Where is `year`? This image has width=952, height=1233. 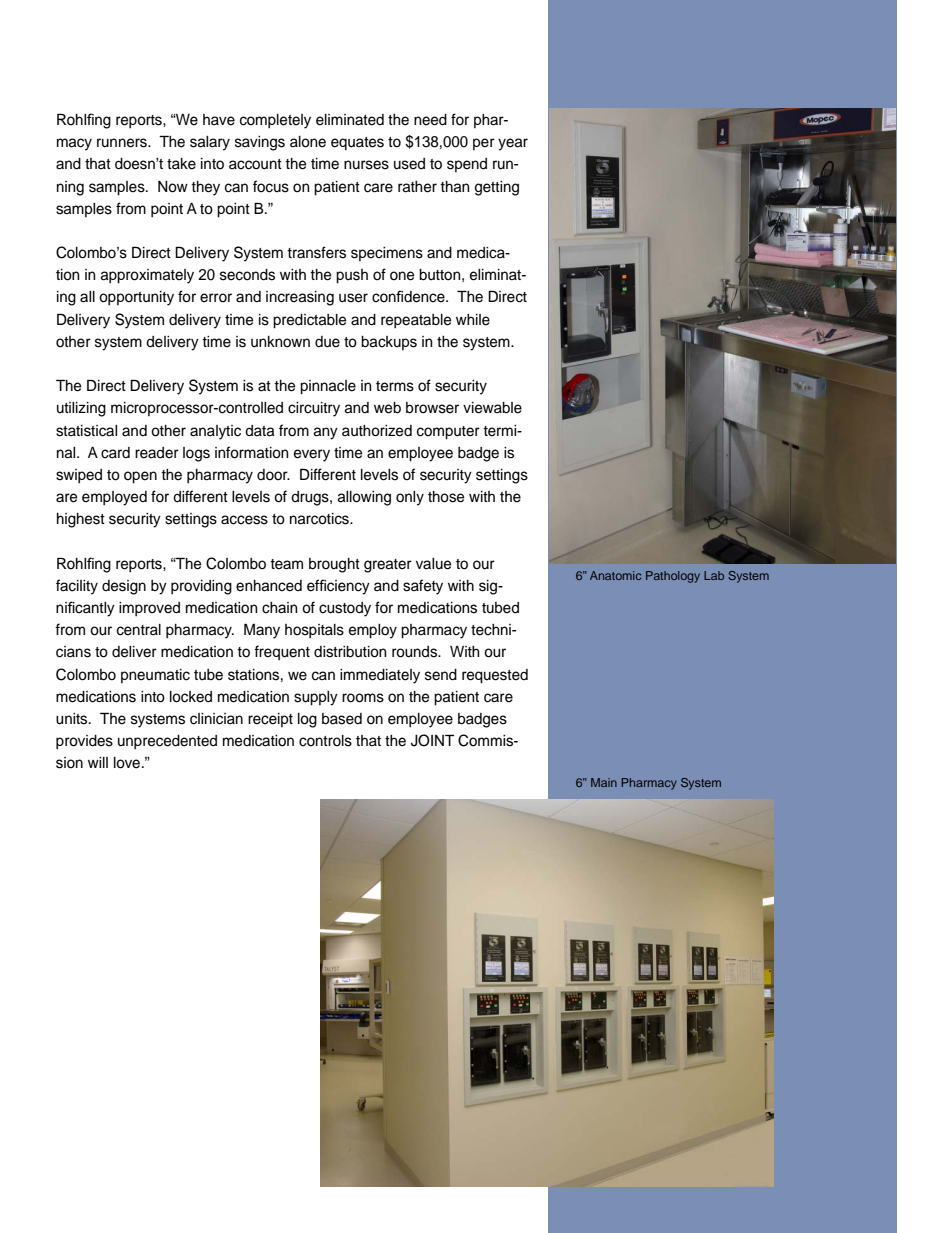
year is located at coordinates (513, 144).
